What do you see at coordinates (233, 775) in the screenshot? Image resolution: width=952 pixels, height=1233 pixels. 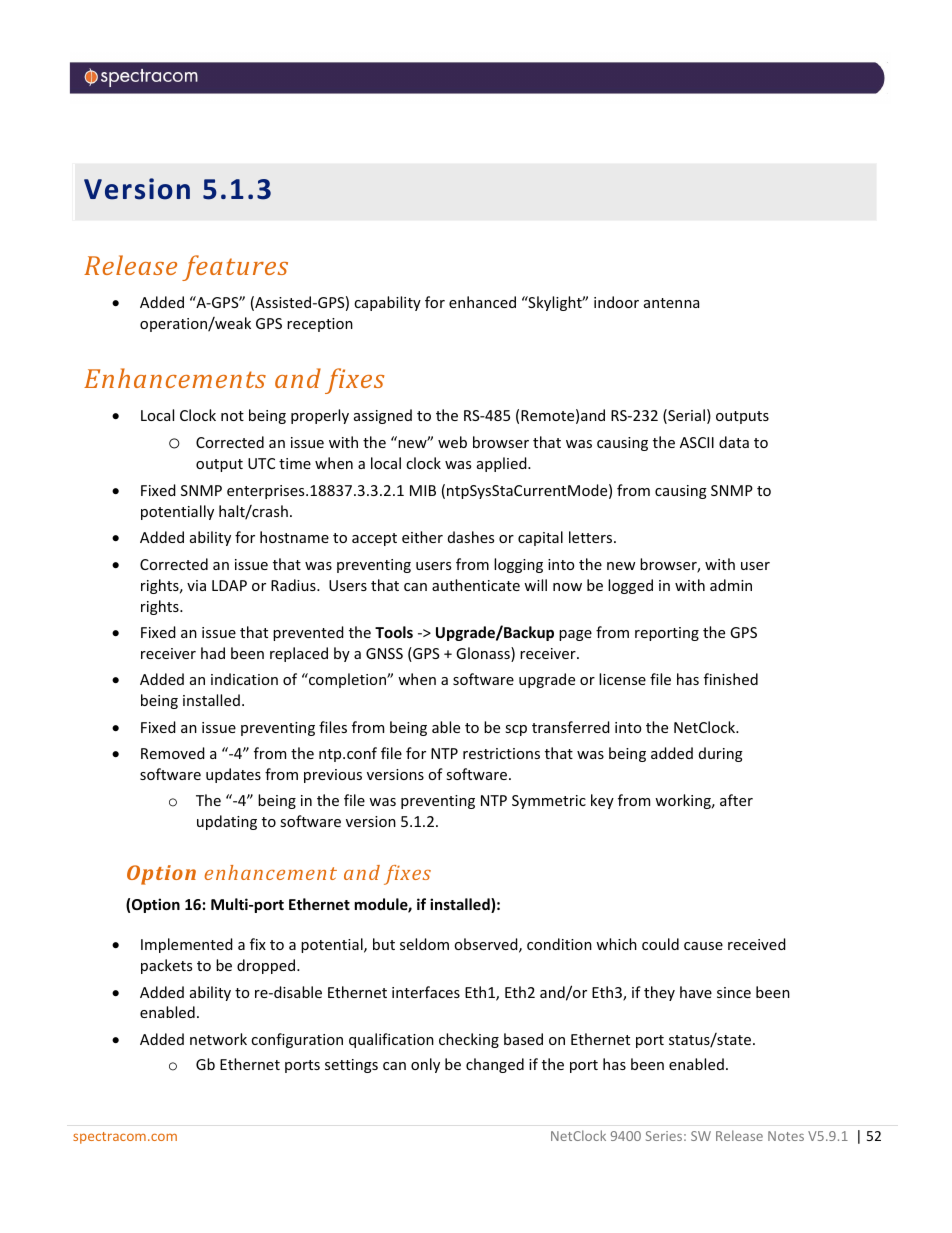 I see `updates` at bounding box center [233, 775].
